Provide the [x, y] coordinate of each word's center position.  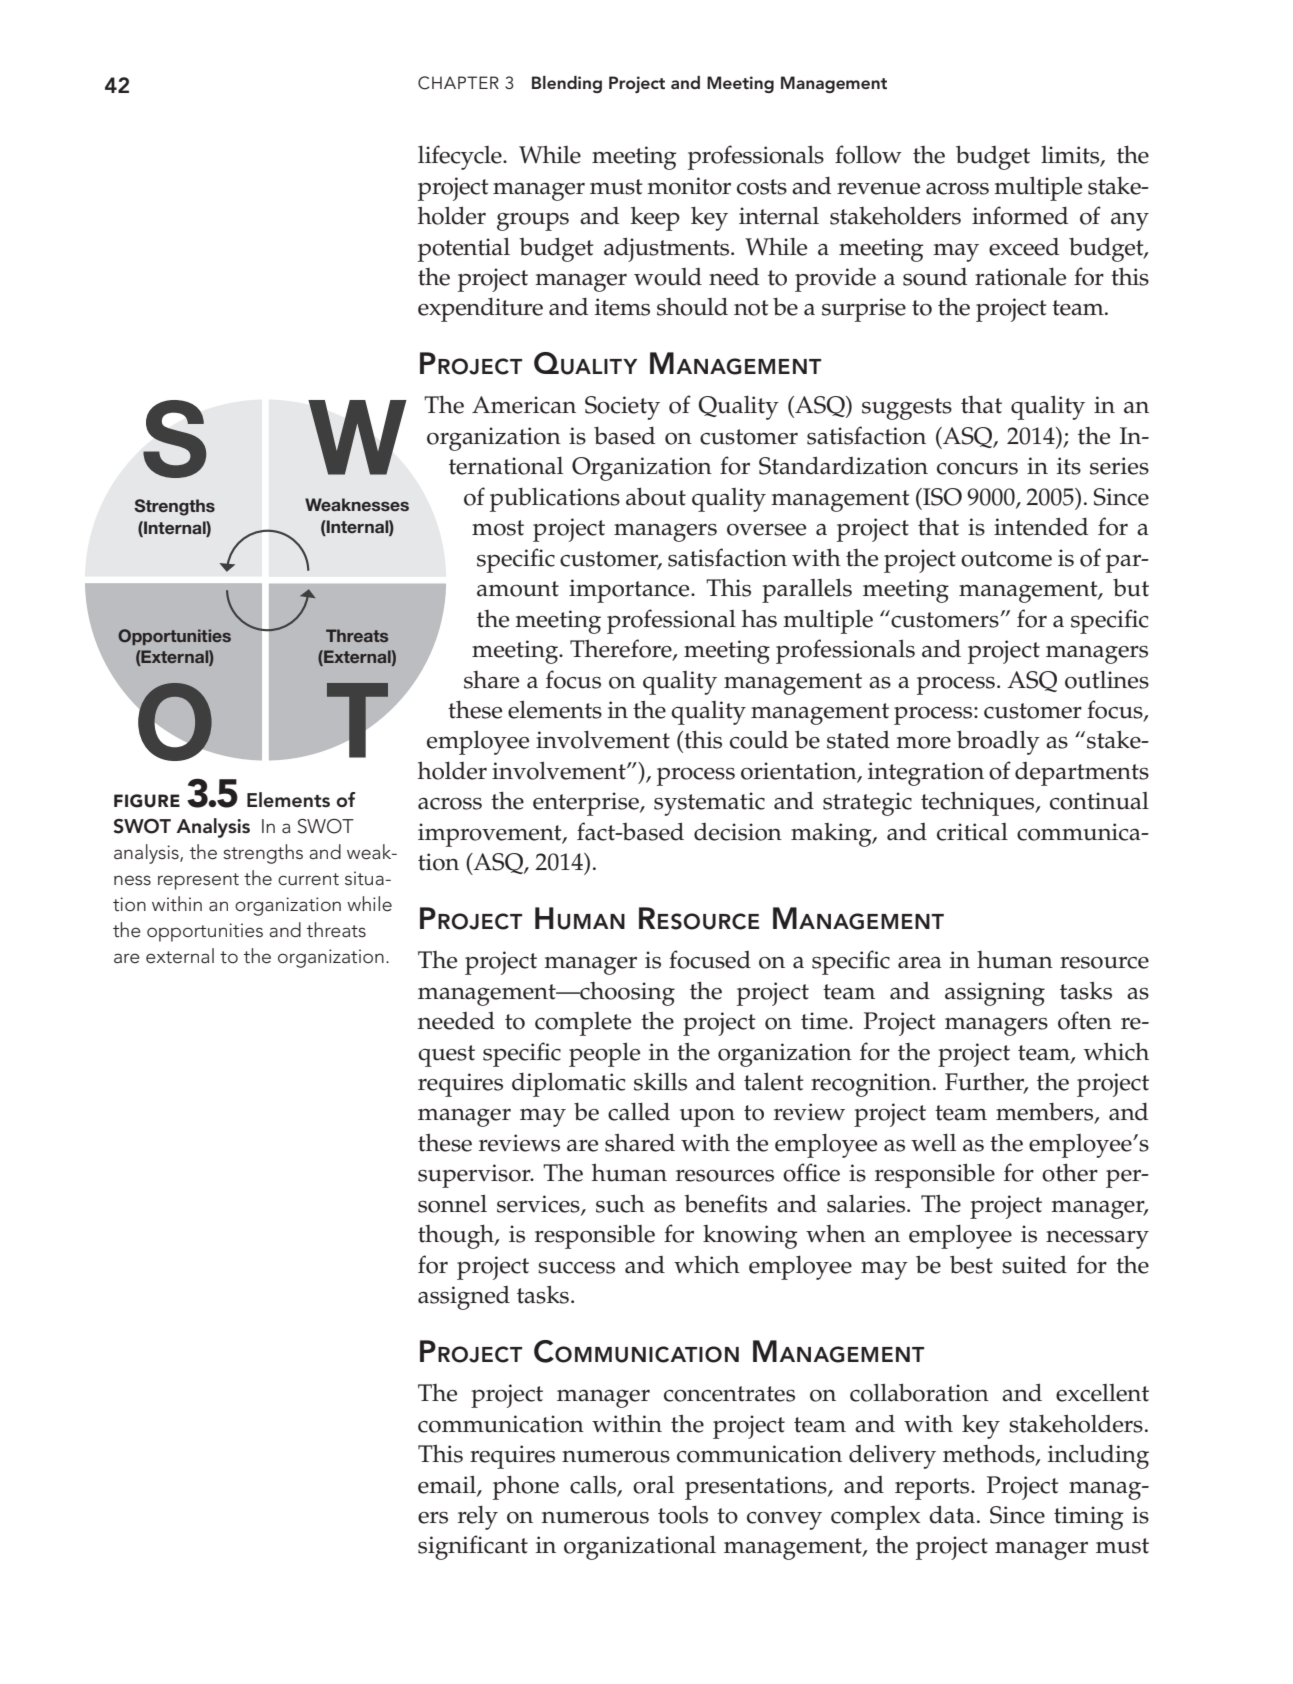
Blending [567, 84]
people [604, 1054]
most [498, 528]
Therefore [622, 649]
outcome [1006, 559]
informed [1020, 215]
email [448, 1485]
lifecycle [461, 157]
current [308, 879]
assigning [995, 994]
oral [653, 1484]
